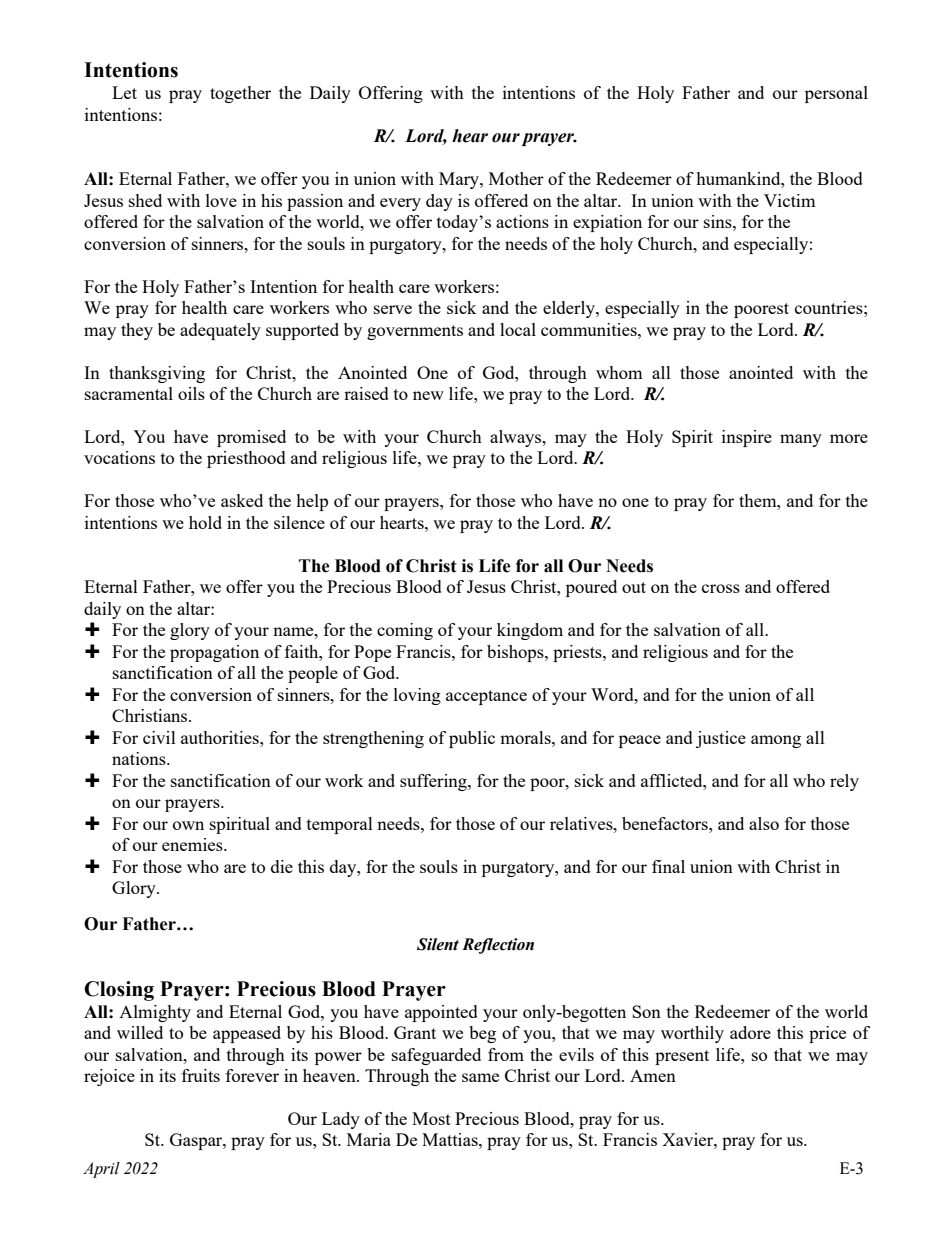  What do you see at coordinates (201, 1075) in the screenshot?
I see `fruits` at bounding box center [201, 1075].
